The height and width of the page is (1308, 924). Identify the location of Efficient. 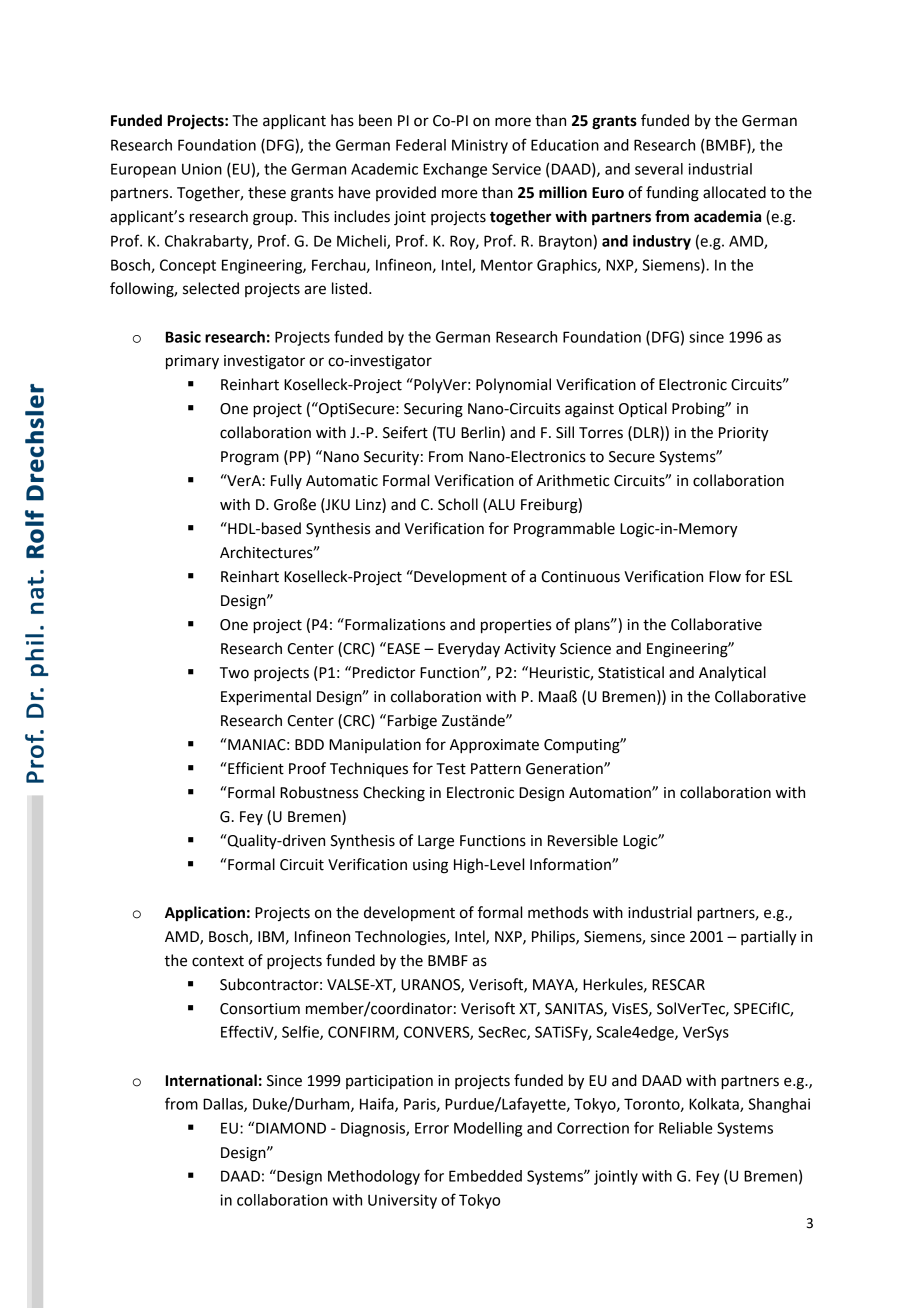
(255, 768).
